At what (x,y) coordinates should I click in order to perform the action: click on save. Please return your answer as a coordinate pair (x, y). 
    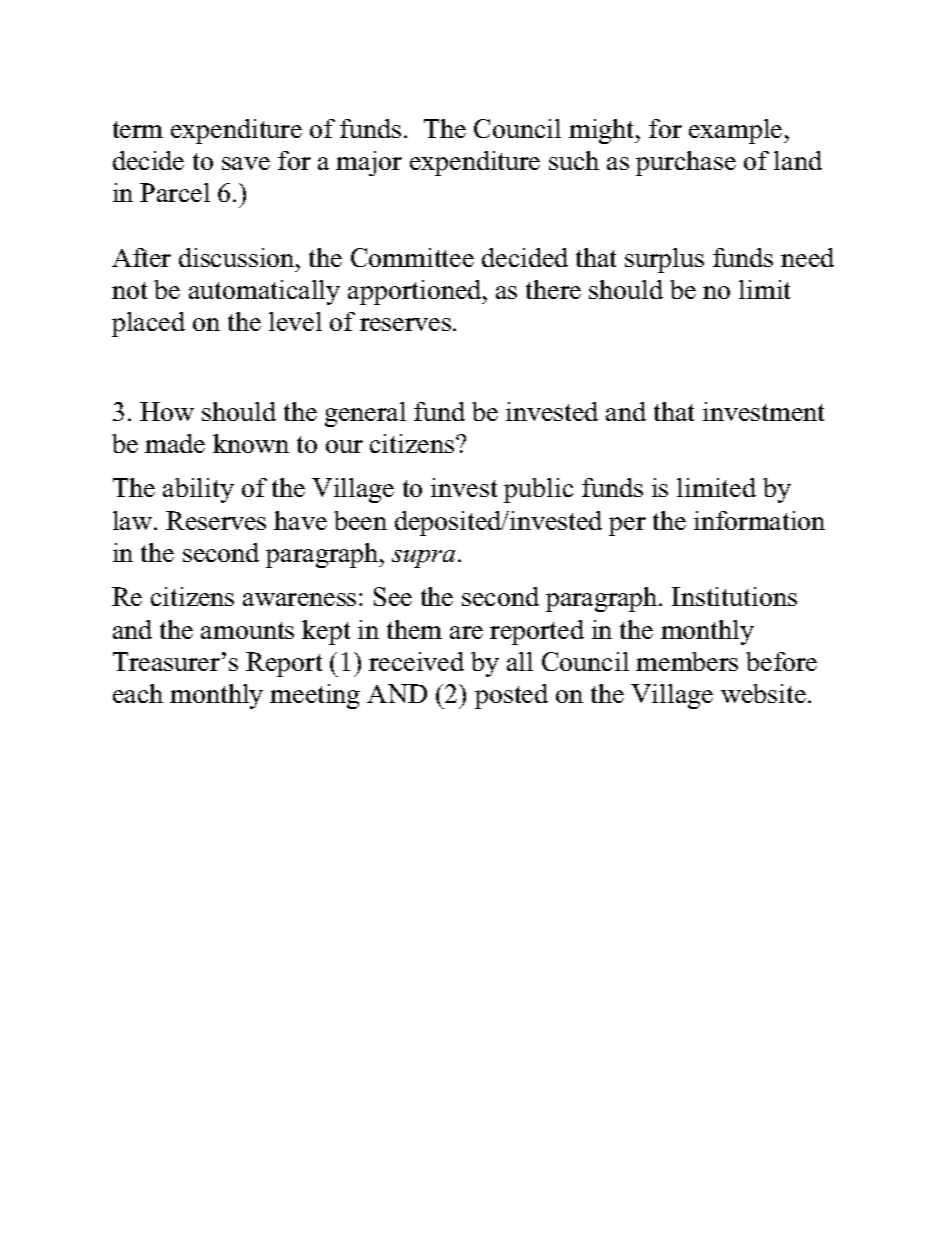
    Looking at the image, I should click on (246, 163).
